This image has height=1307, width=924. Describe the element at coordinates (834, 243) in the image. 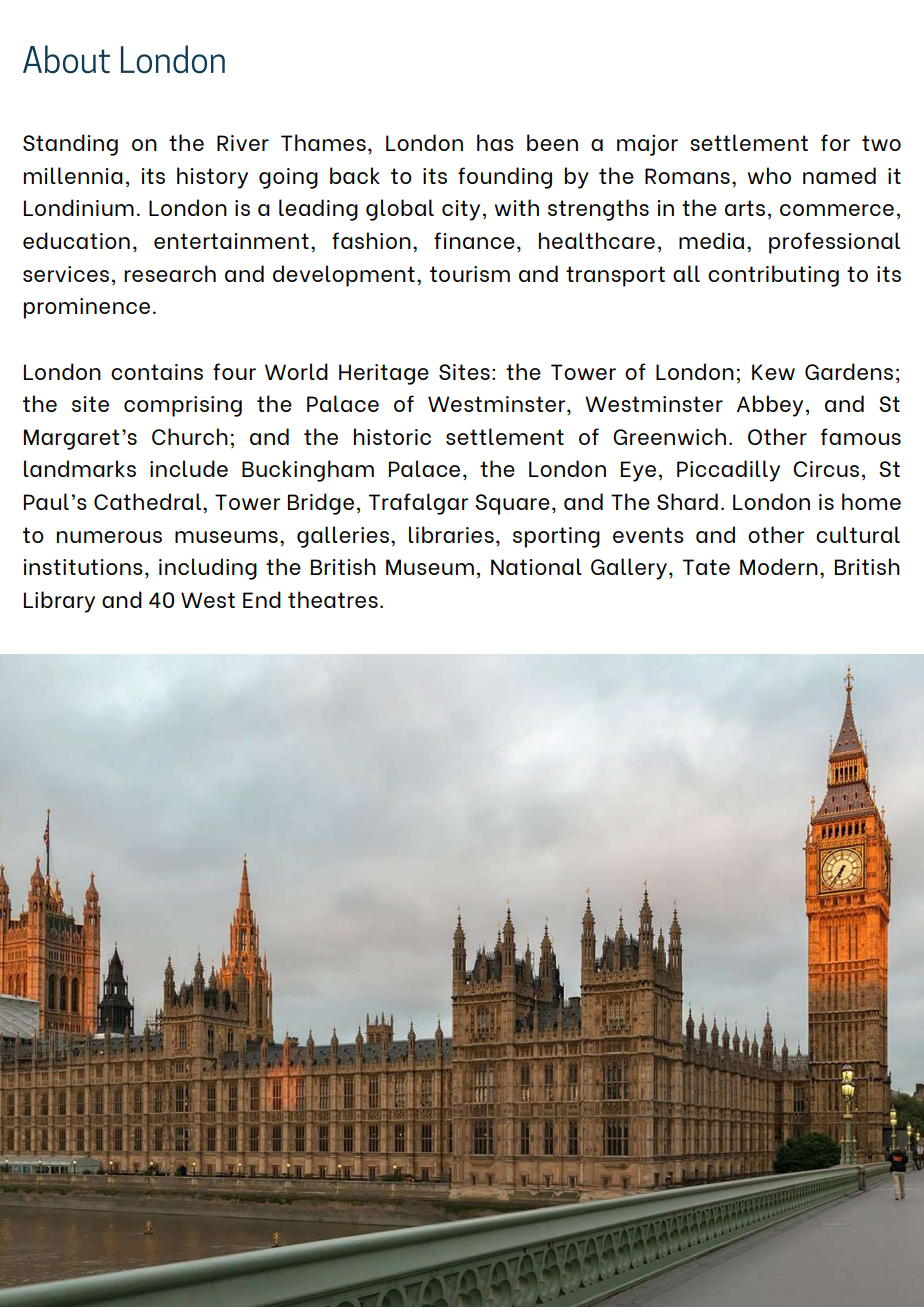

I see `professional` at that location.
